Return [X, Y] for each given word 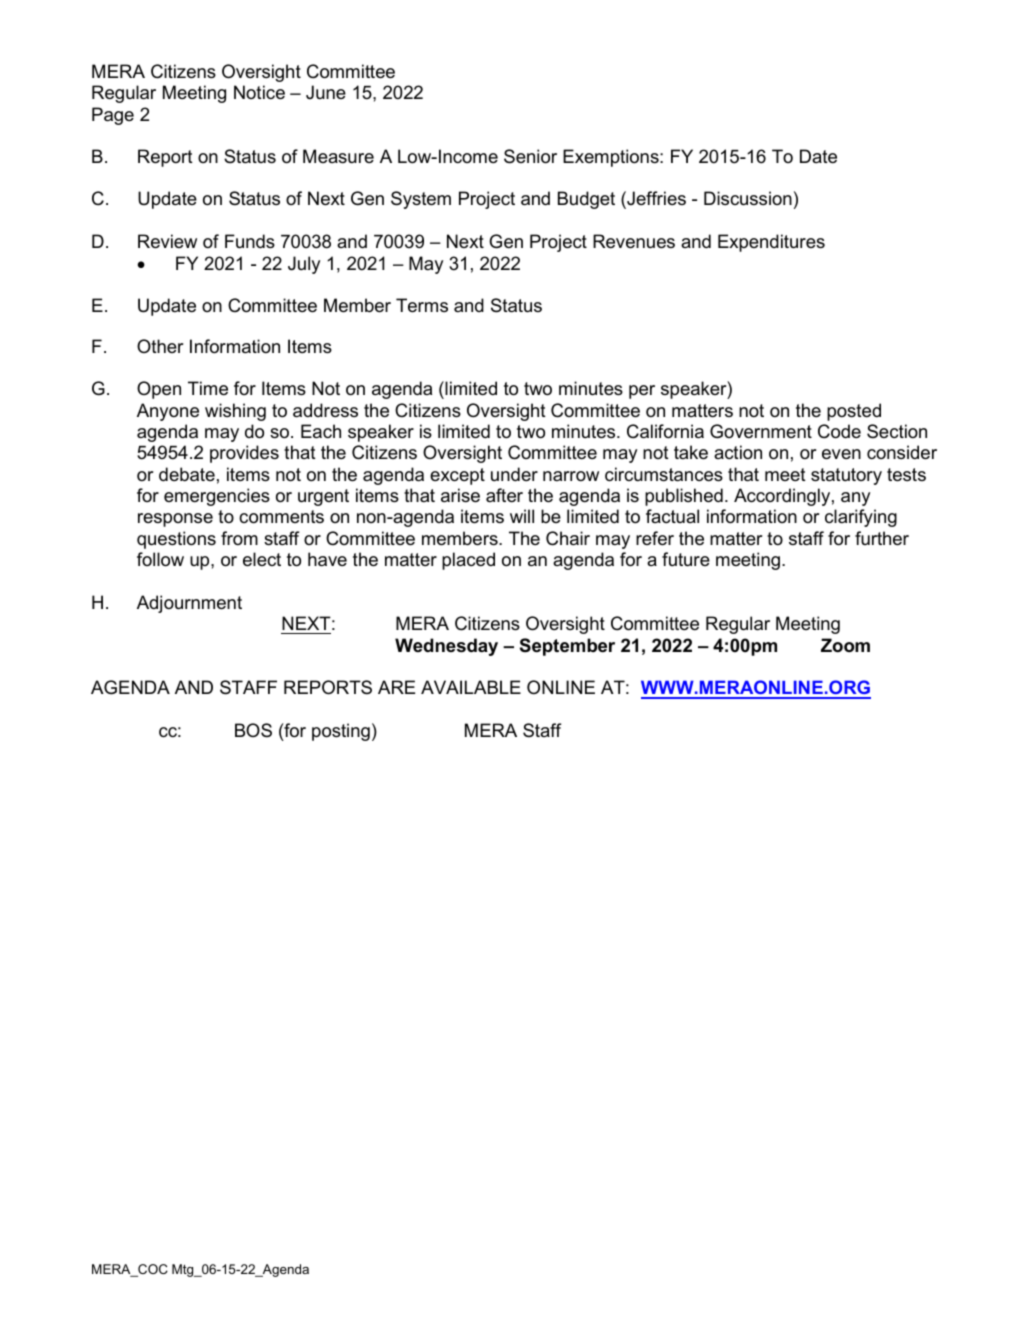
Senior [530, 156]
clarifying [861, 518]
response [175, 520]
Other [160, 346]
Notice [259, 92]
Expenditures [771, 243]
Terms [422, 305]
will [522, 516]
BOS [253, 730]
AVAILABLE [471, 687]
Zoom [845, 645]
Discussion [748, 198]
